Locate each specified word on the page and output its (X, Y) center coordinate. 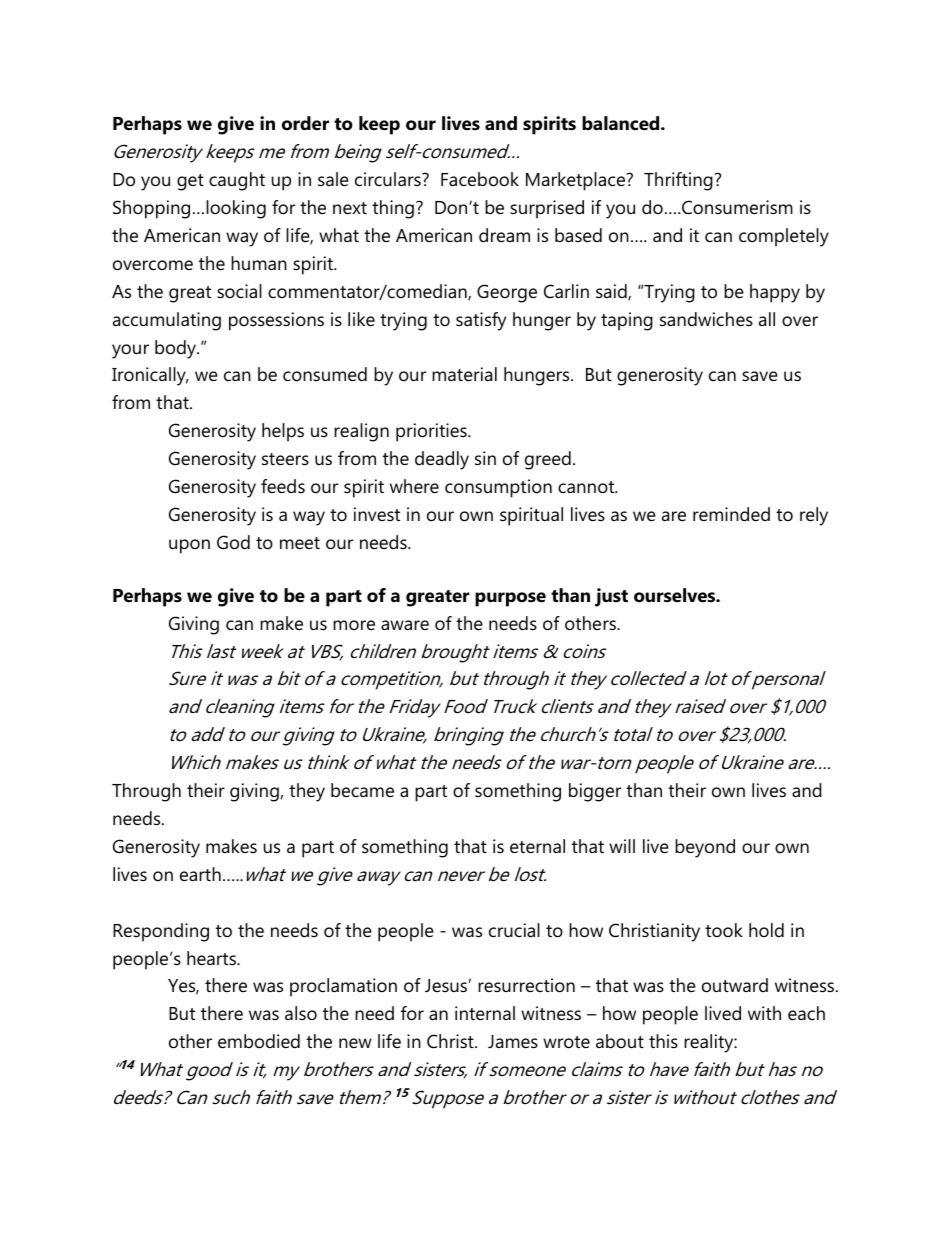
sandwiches (706, 319)
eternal (537, 846)
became (362, 790)
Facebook (480, 179)
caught (237, 181)
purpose (510, 599)
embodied (259, 1041)
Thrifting (678, 181)
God (233, 542)
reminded (731, 514)
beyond (705, 848)
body (177, 349)
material (464, 374)
